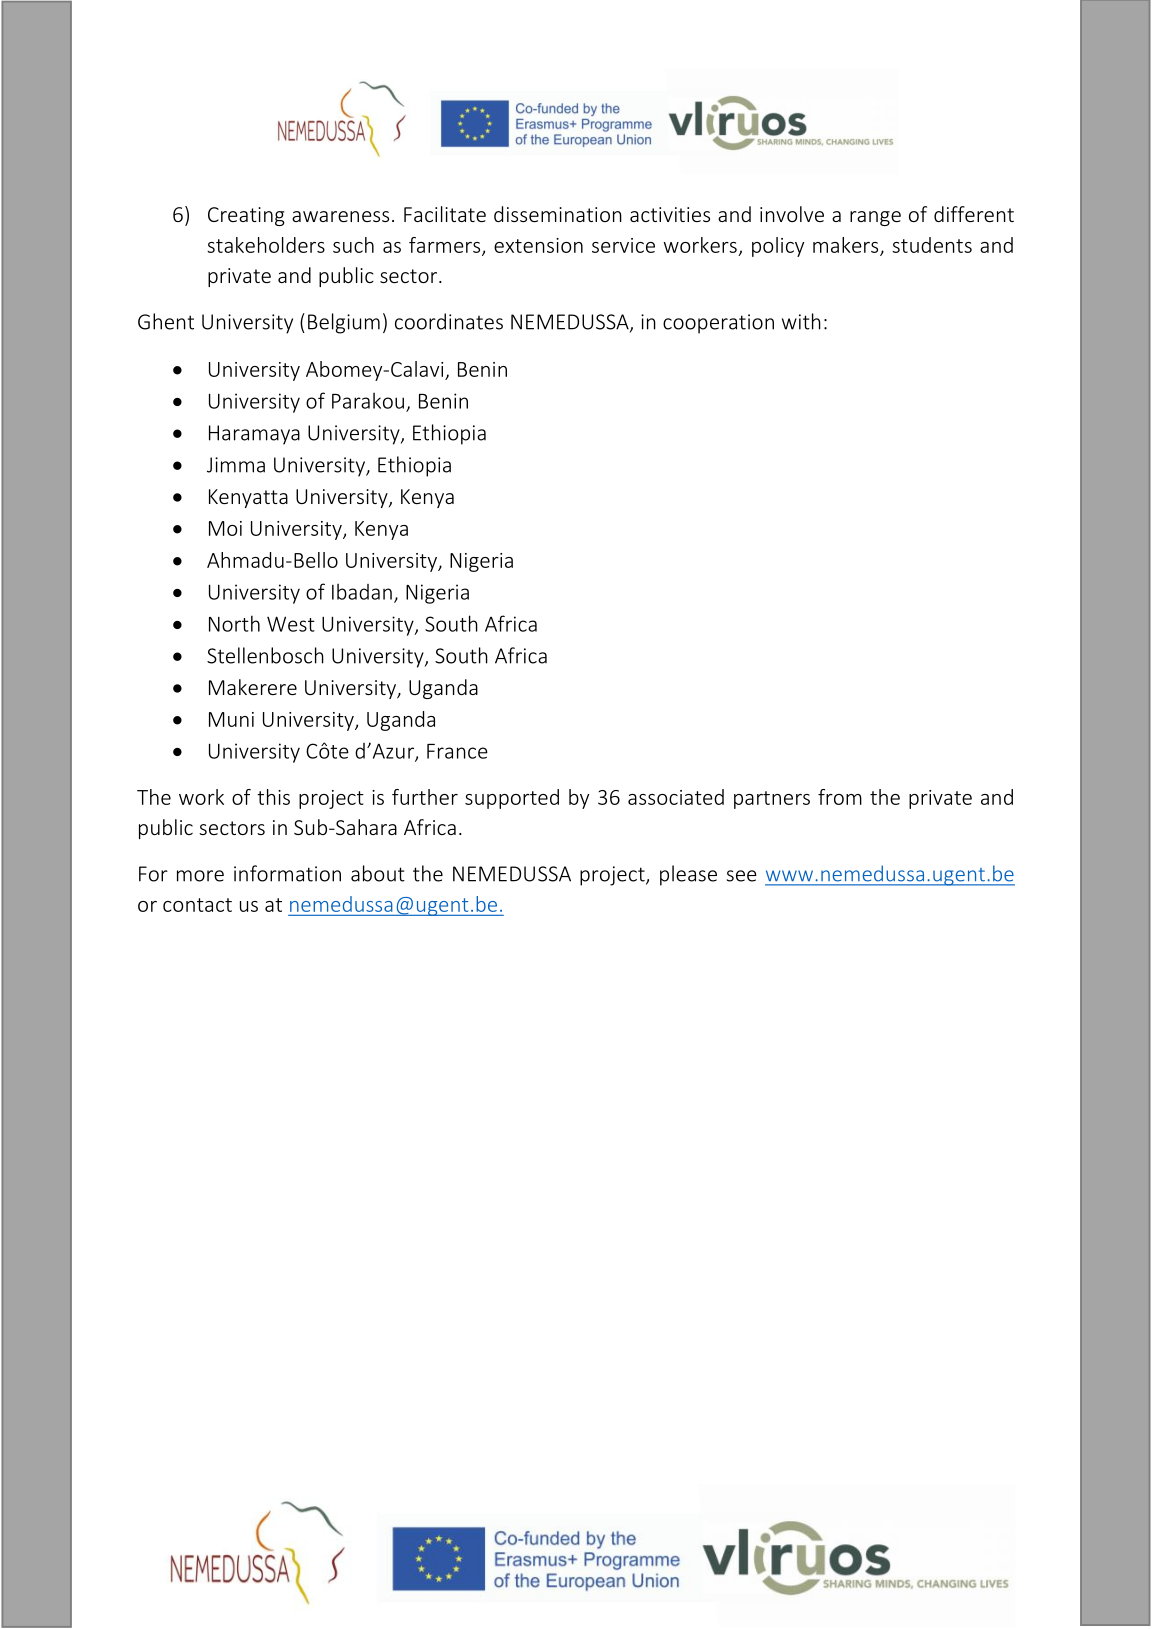  I want to click on Moi, so click(225, 528).
